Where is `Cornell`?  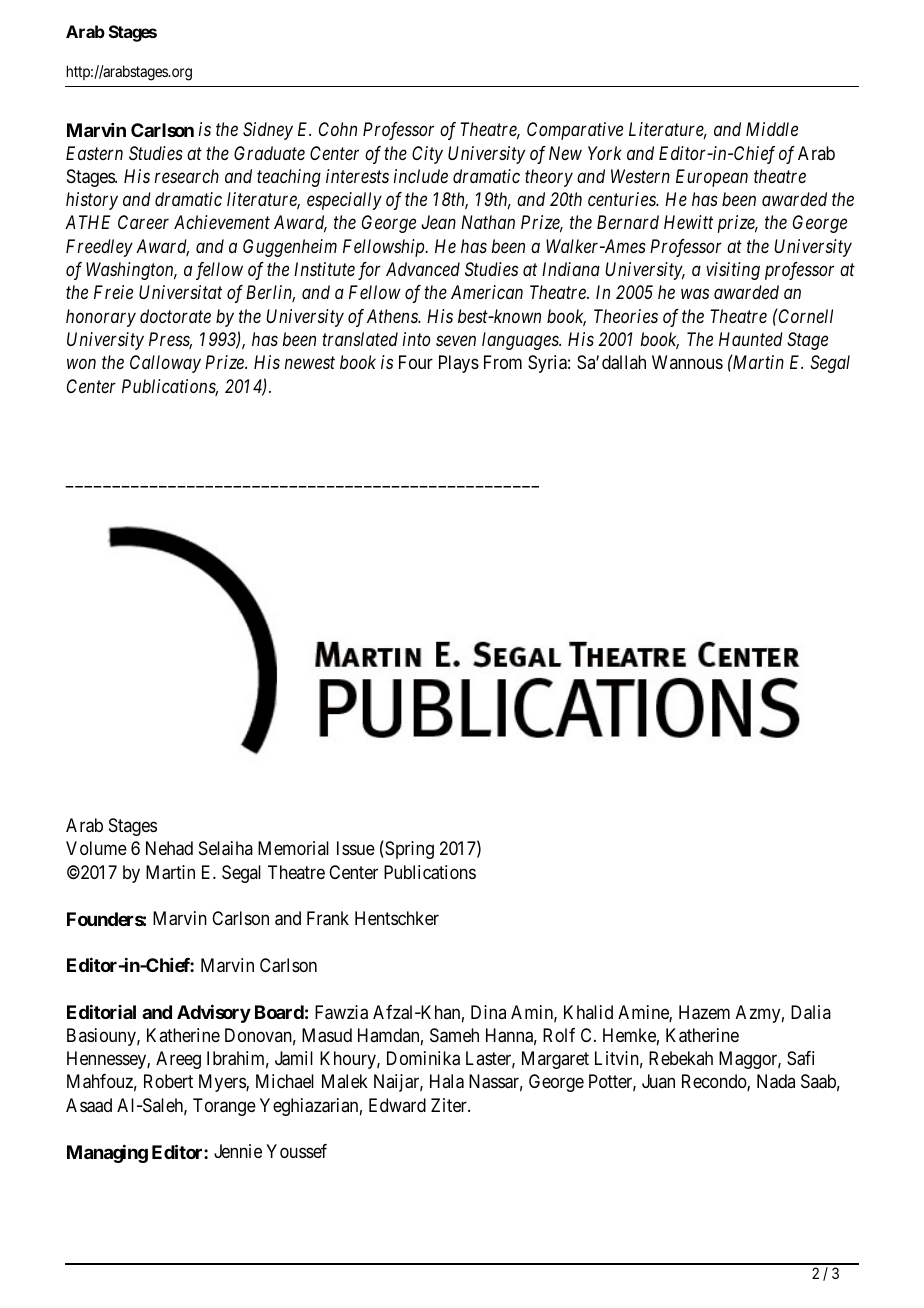 Cornell is located at coordinates (805, 315).
